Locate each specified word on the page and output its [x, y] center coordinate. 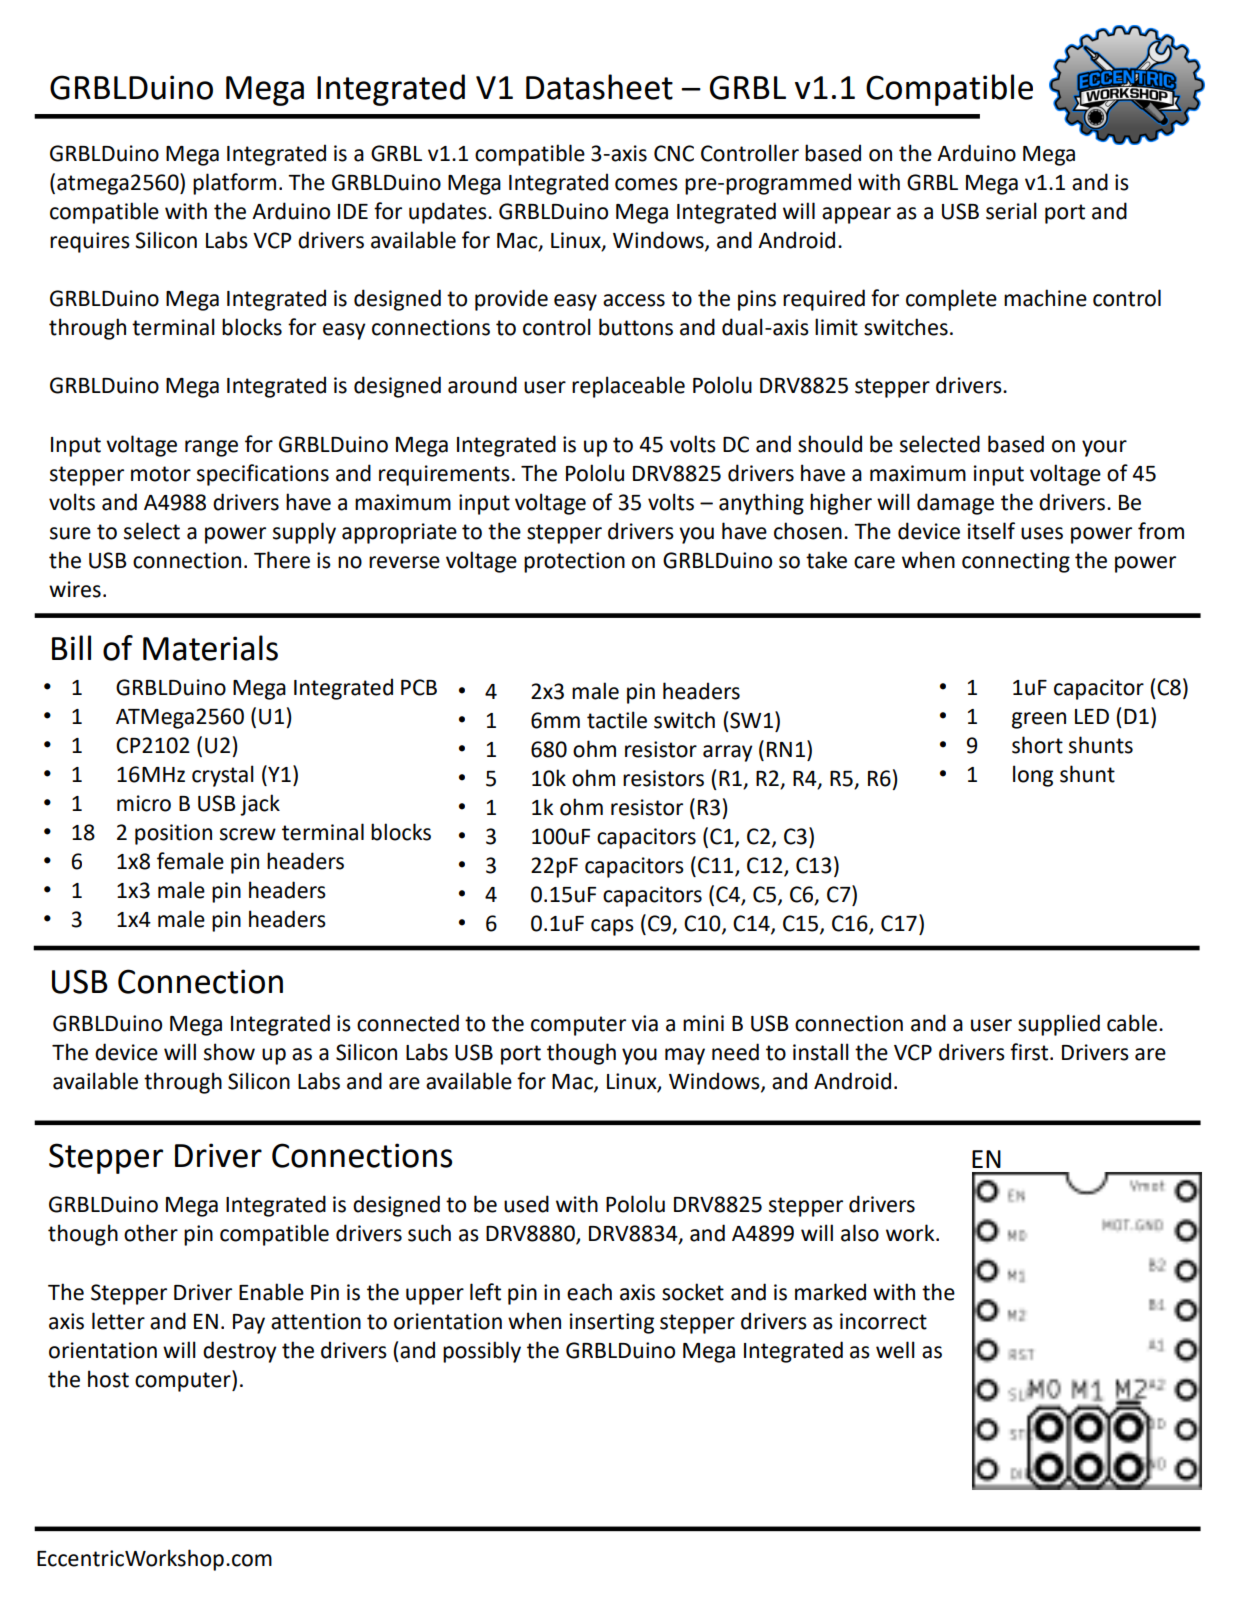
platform [234, 184]
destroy [240, 1352]
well [895, 1350]
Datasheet [599, 87]
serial [1011, 211]
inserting [612, 1323]
